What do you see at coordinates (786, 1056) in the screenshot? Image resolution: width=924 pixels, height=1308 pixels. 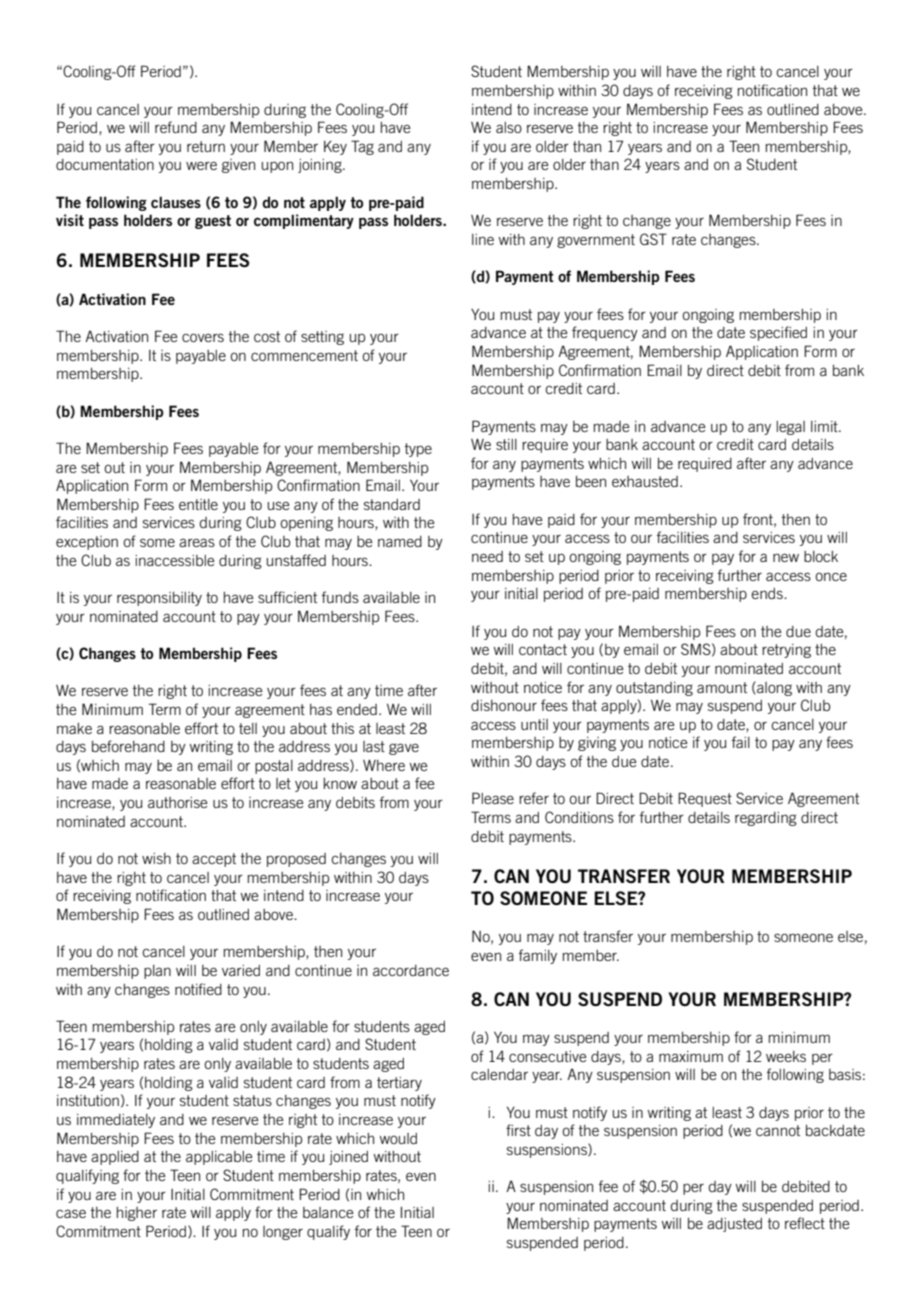 I see `weeks` at bounding box center [786, 1056].
